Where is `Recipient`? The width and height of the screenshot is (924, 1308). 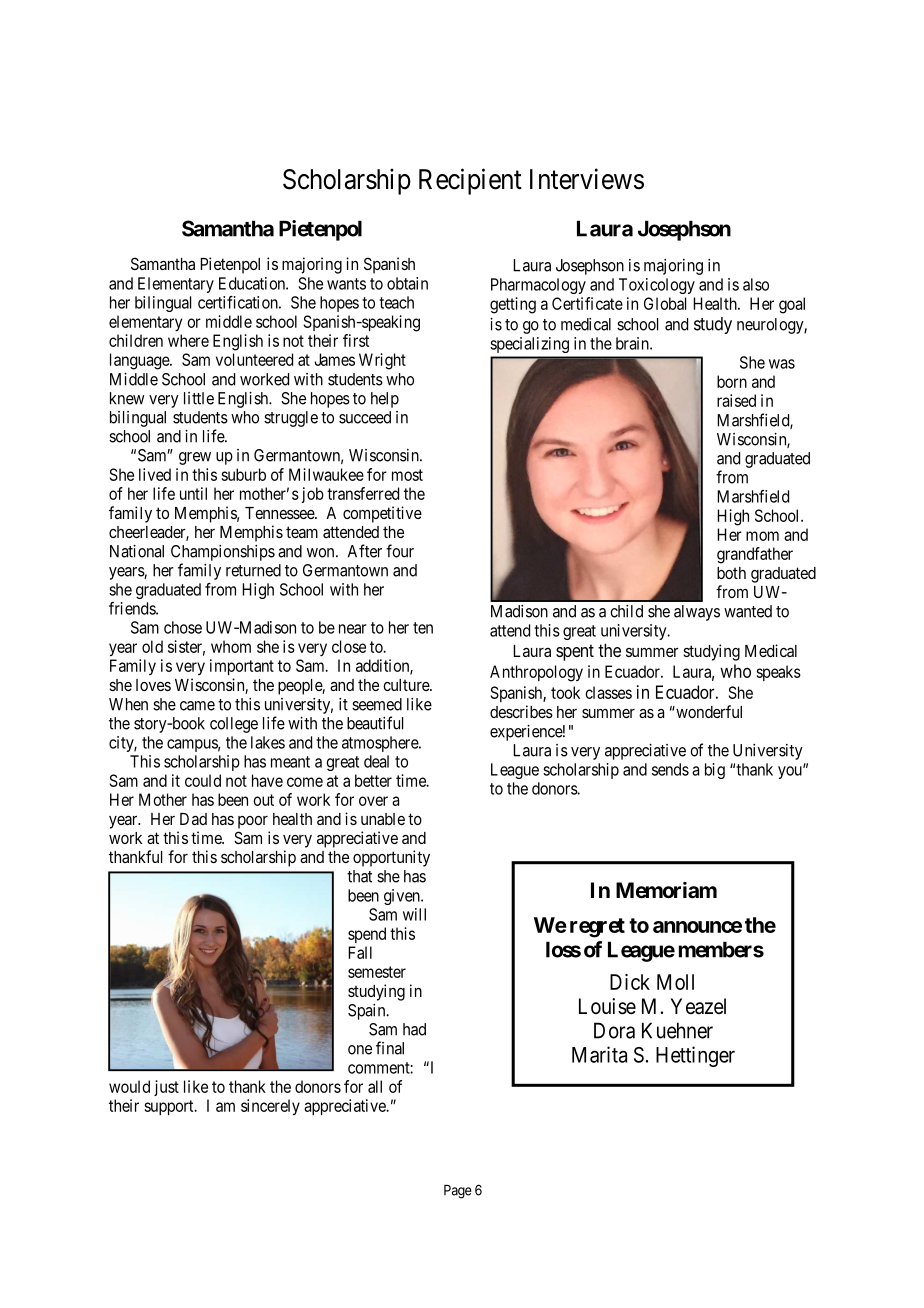
Recipient is located at coordinates (470, 181).
